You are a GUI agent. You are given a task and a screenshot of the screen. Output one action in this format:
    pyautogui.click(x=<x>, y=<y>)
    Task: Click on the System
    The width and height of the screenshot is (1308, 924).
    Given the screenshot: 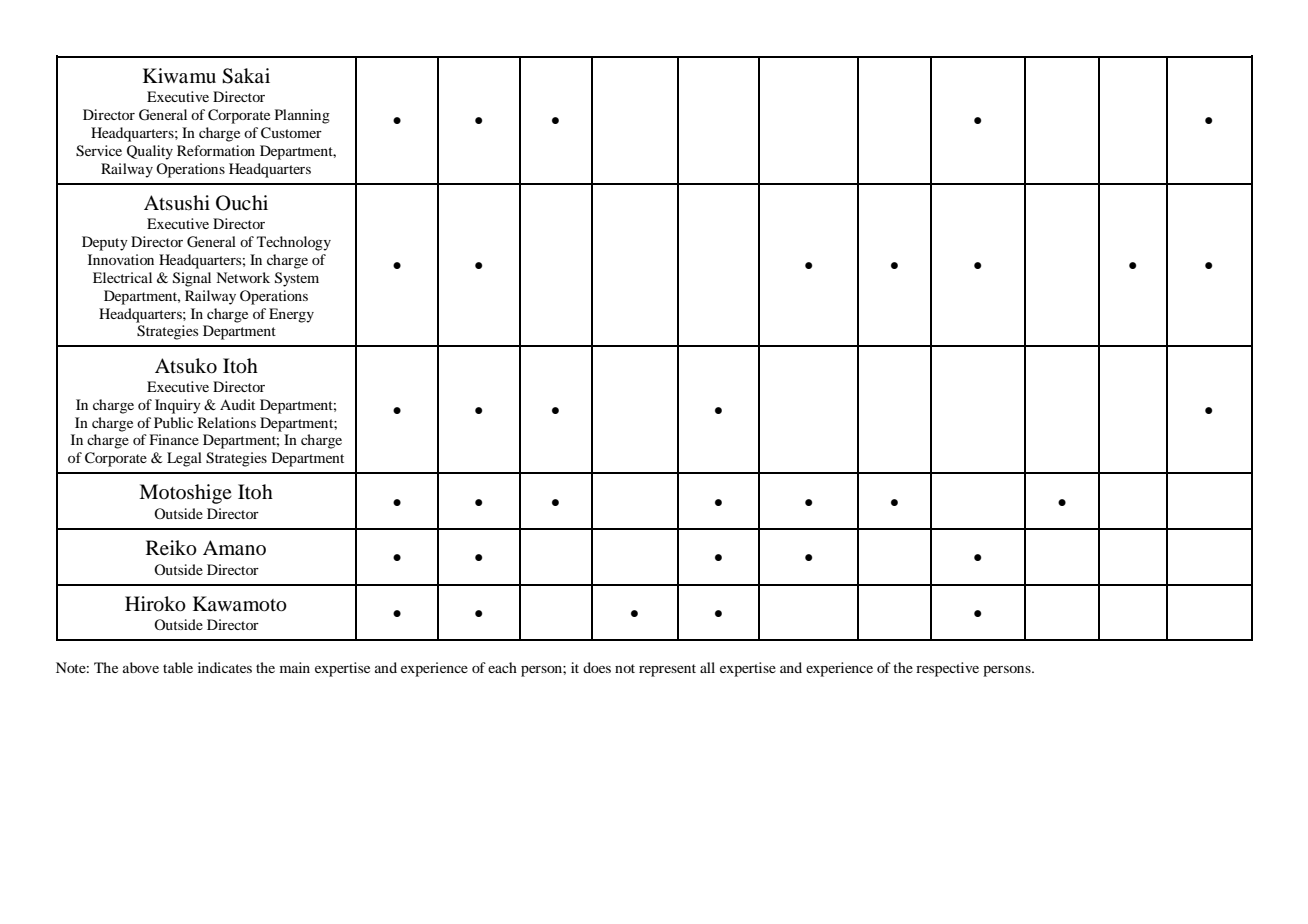 What is the action you would take?
    pyautogui.click(x=297, y=279)
